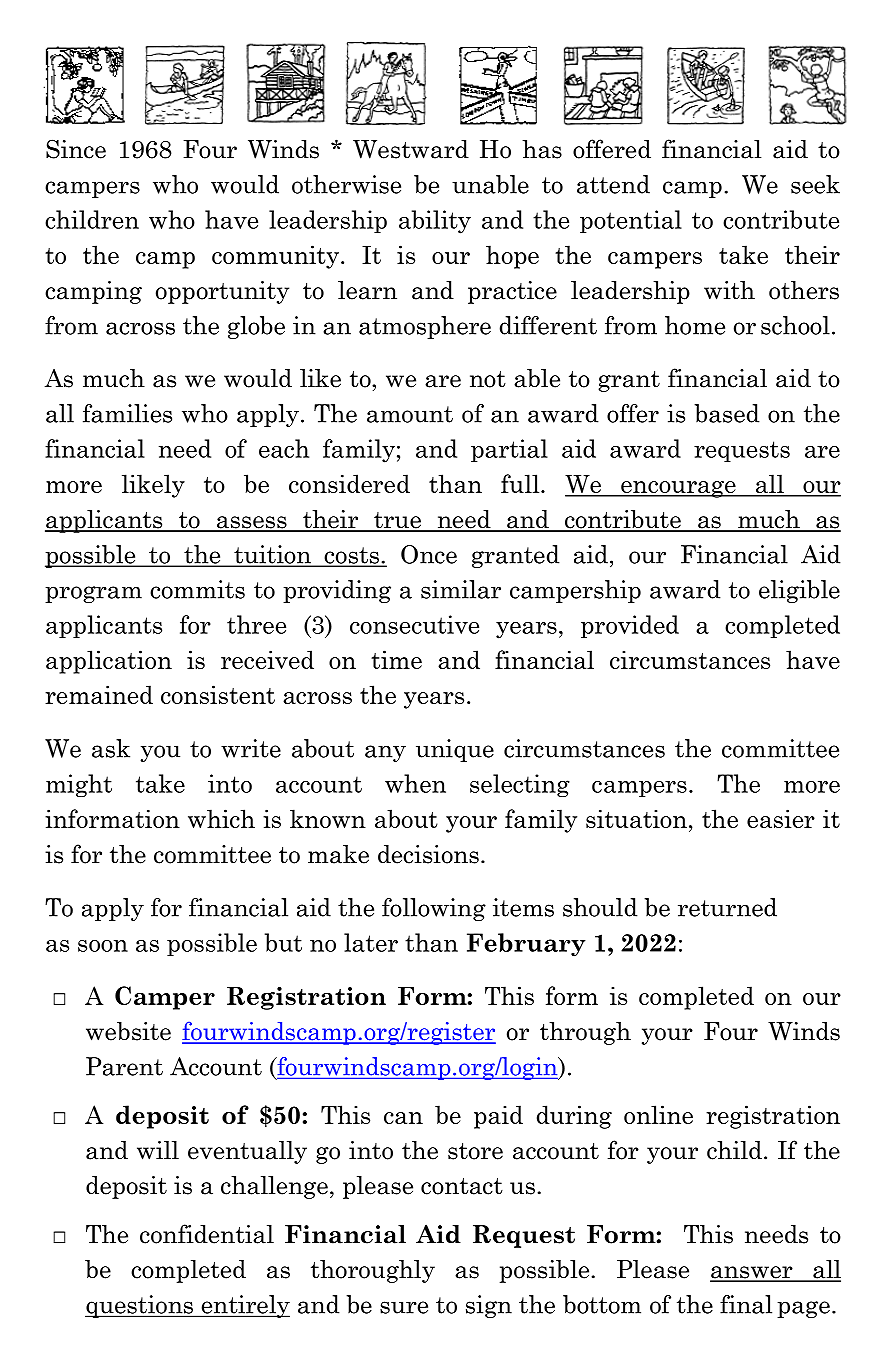  What do you see at coordinates (140, 1306) in the page?
I see `questions` at bounding box center [140, 1306].
